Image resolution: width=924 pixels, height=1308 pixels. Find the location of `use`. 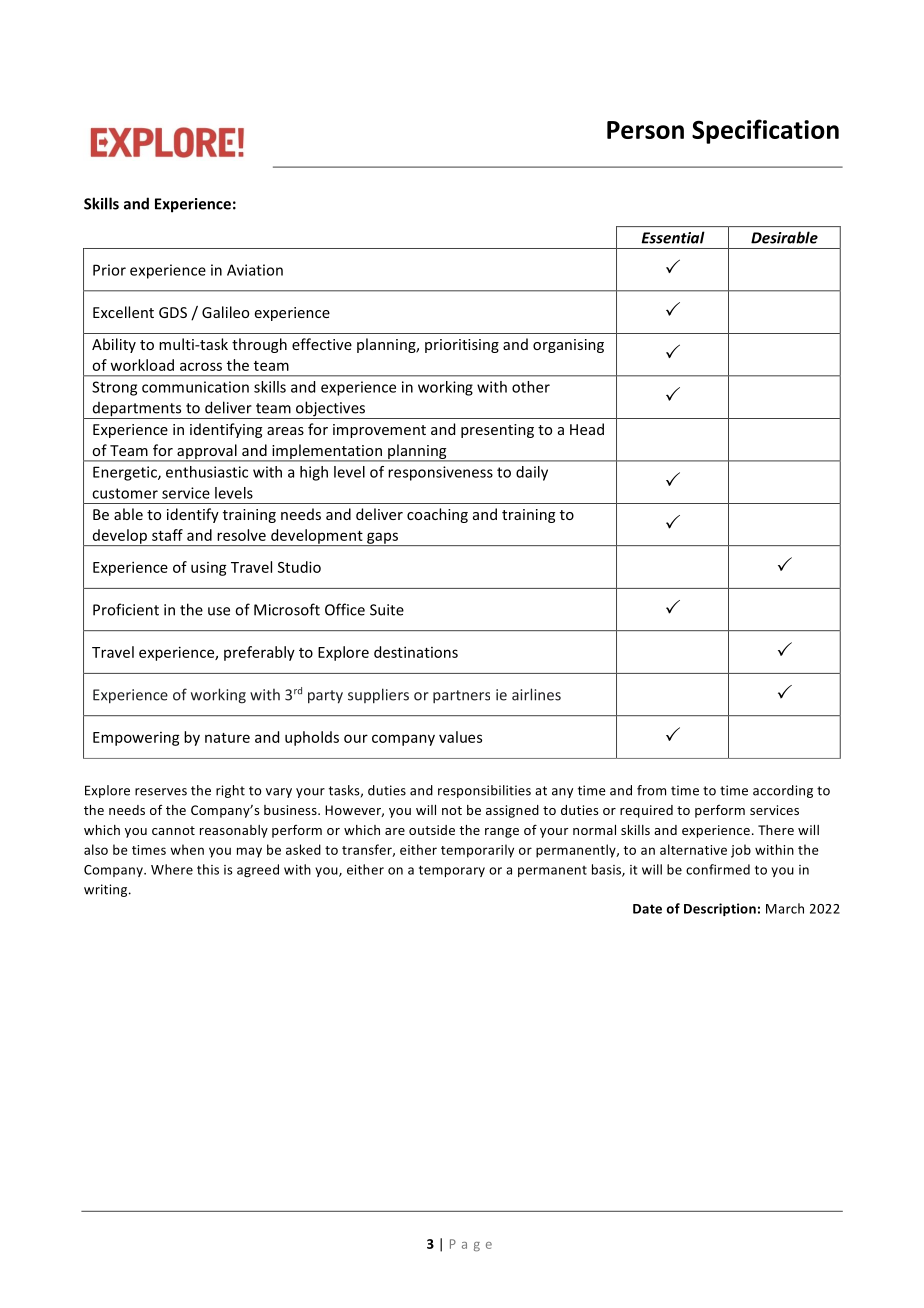

use is located at coordinates (219, 611).
